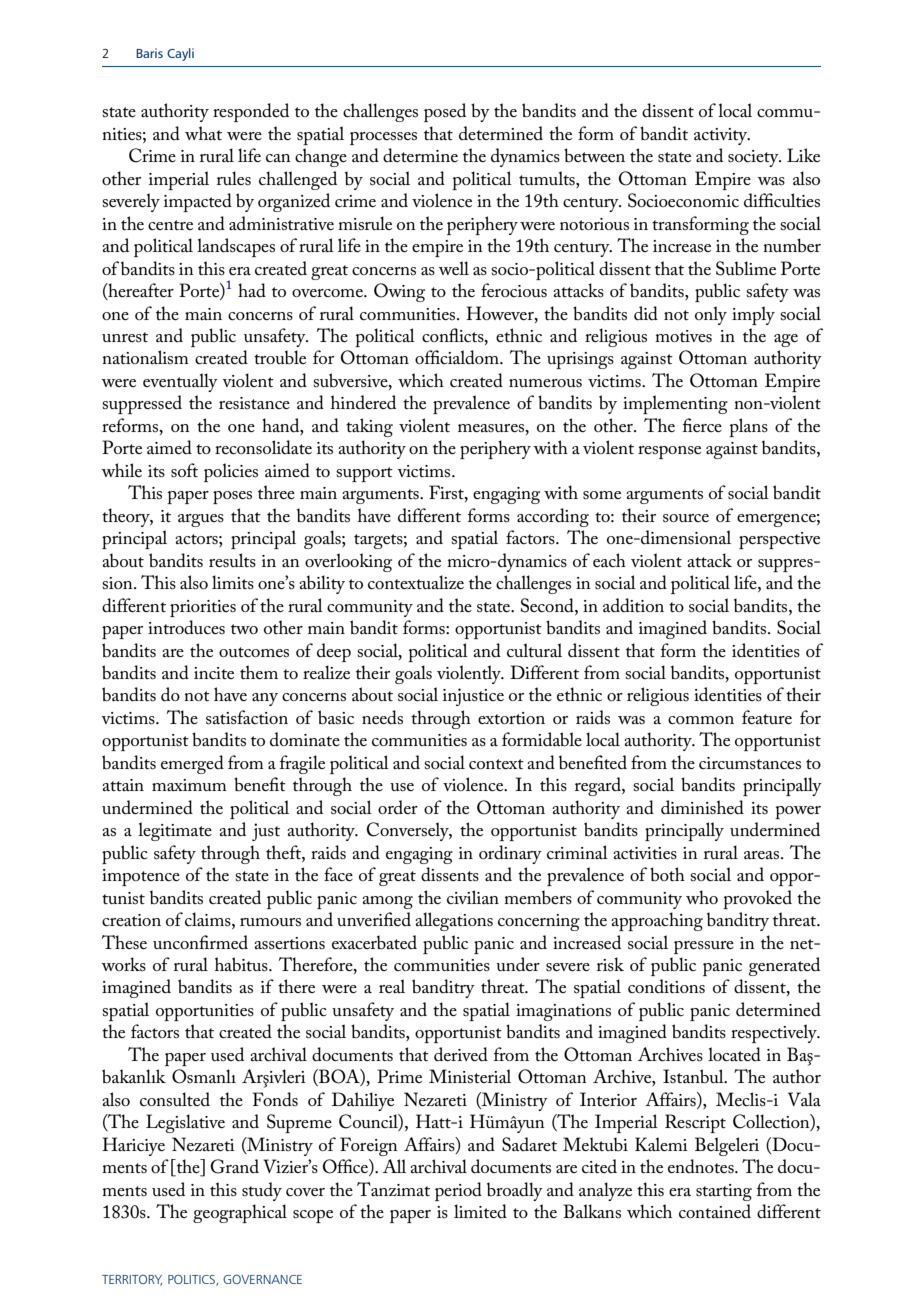 This page has height=1316, width=923. What do you see at coordinates (445, 112) in the page?
I see `posed` at bounding box center [445, 112].
